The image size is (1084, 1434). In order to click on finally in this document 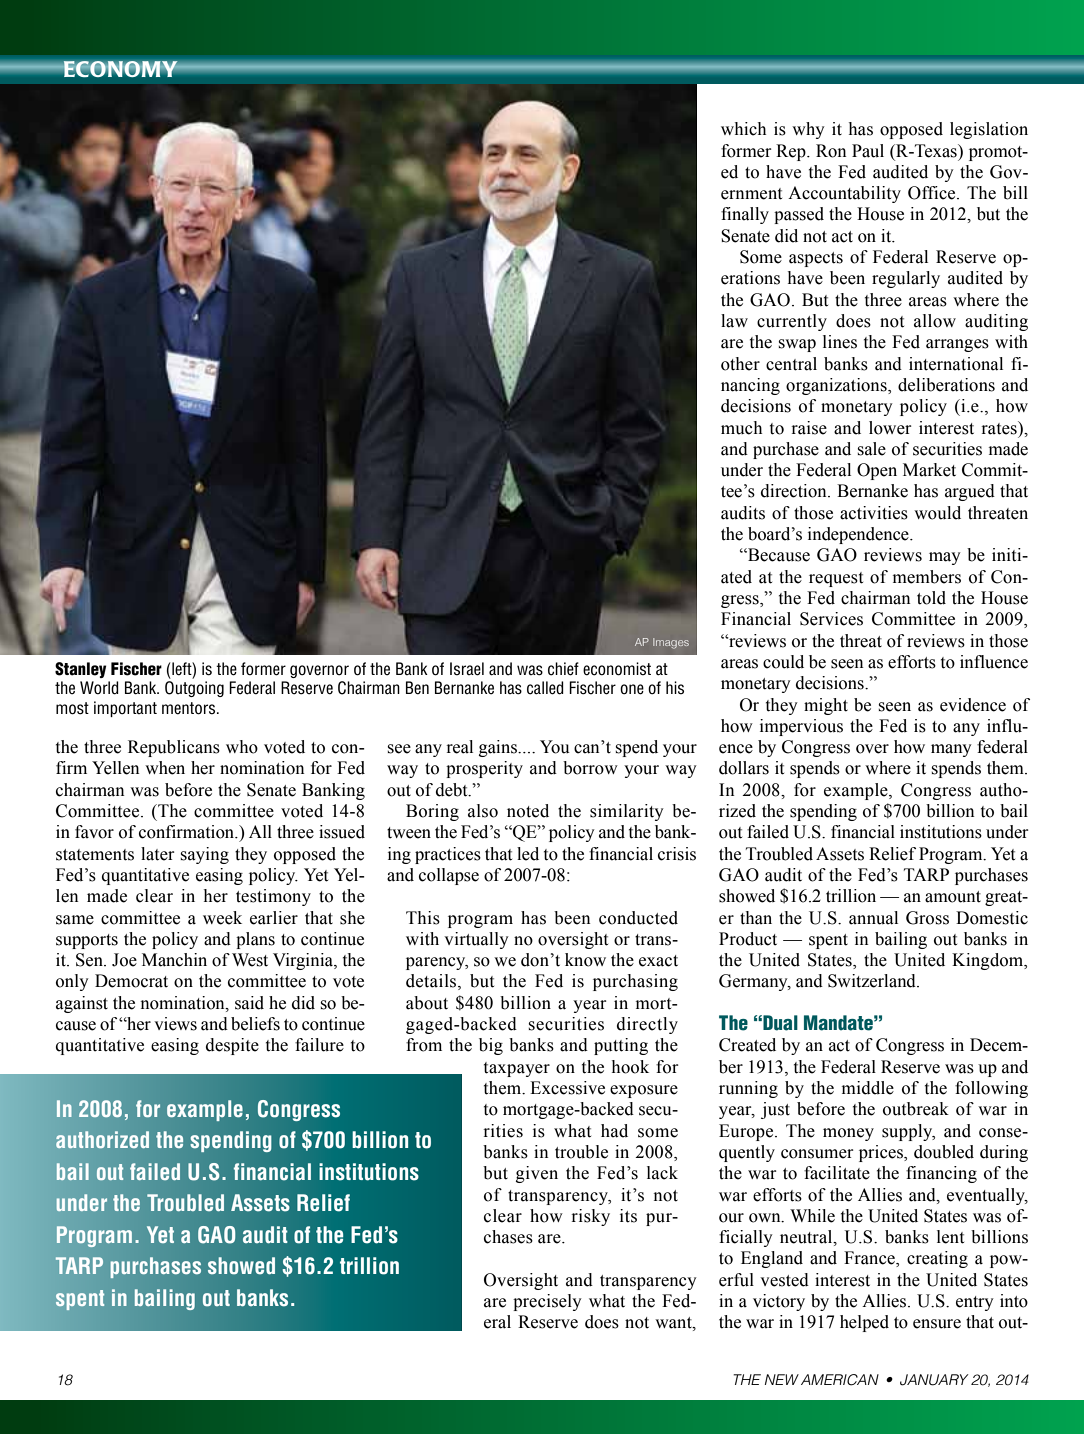, I will do `click(745, 215)`.
